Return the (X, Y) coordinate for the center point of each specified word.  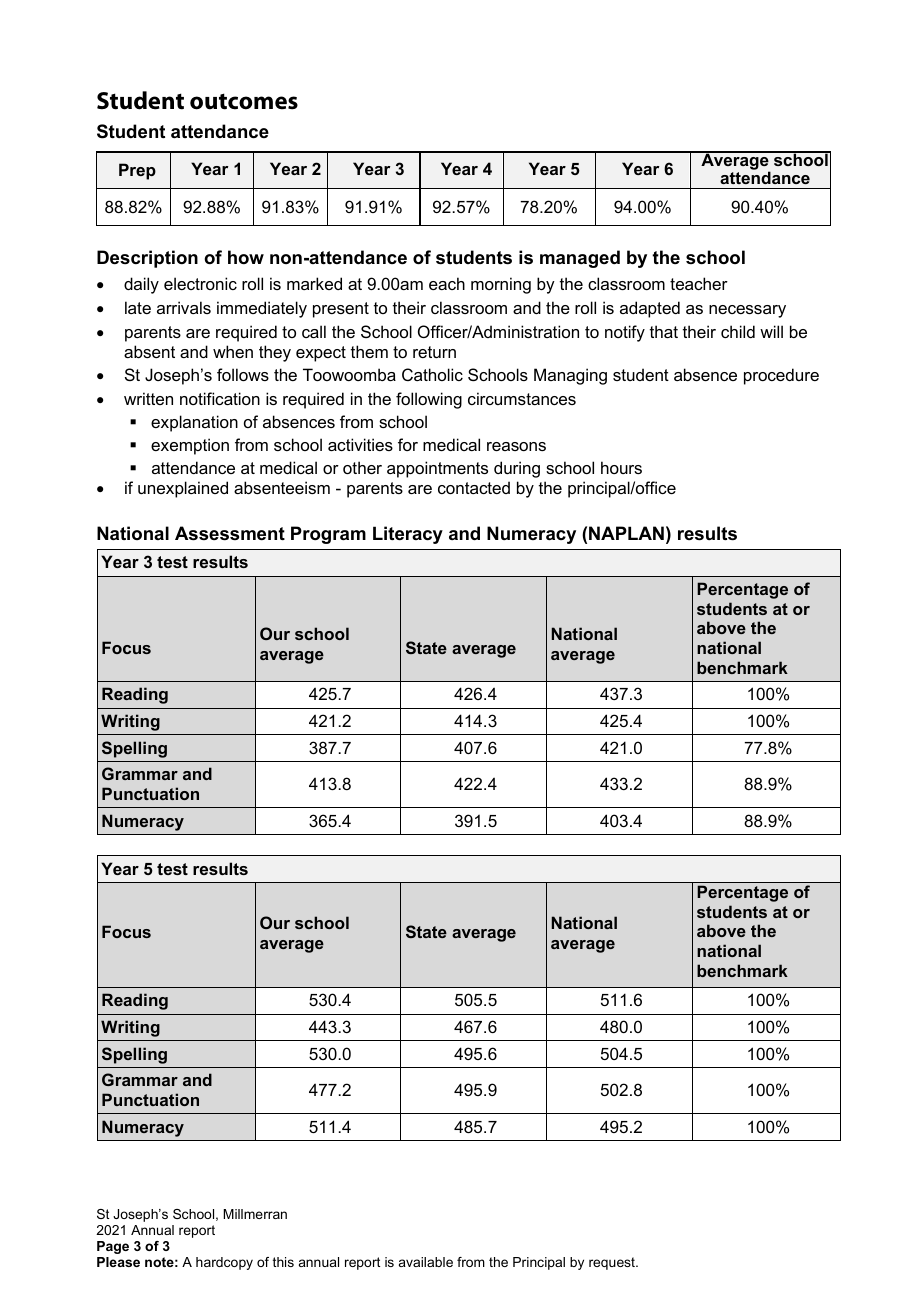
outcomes (244, 101)
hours (621, 467)
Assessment (230, 533)
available (426, 1262)
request (613, 1263)
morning (501, 285)
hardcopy (224, 1263)
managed (580, 259)
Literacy (408, 535)
